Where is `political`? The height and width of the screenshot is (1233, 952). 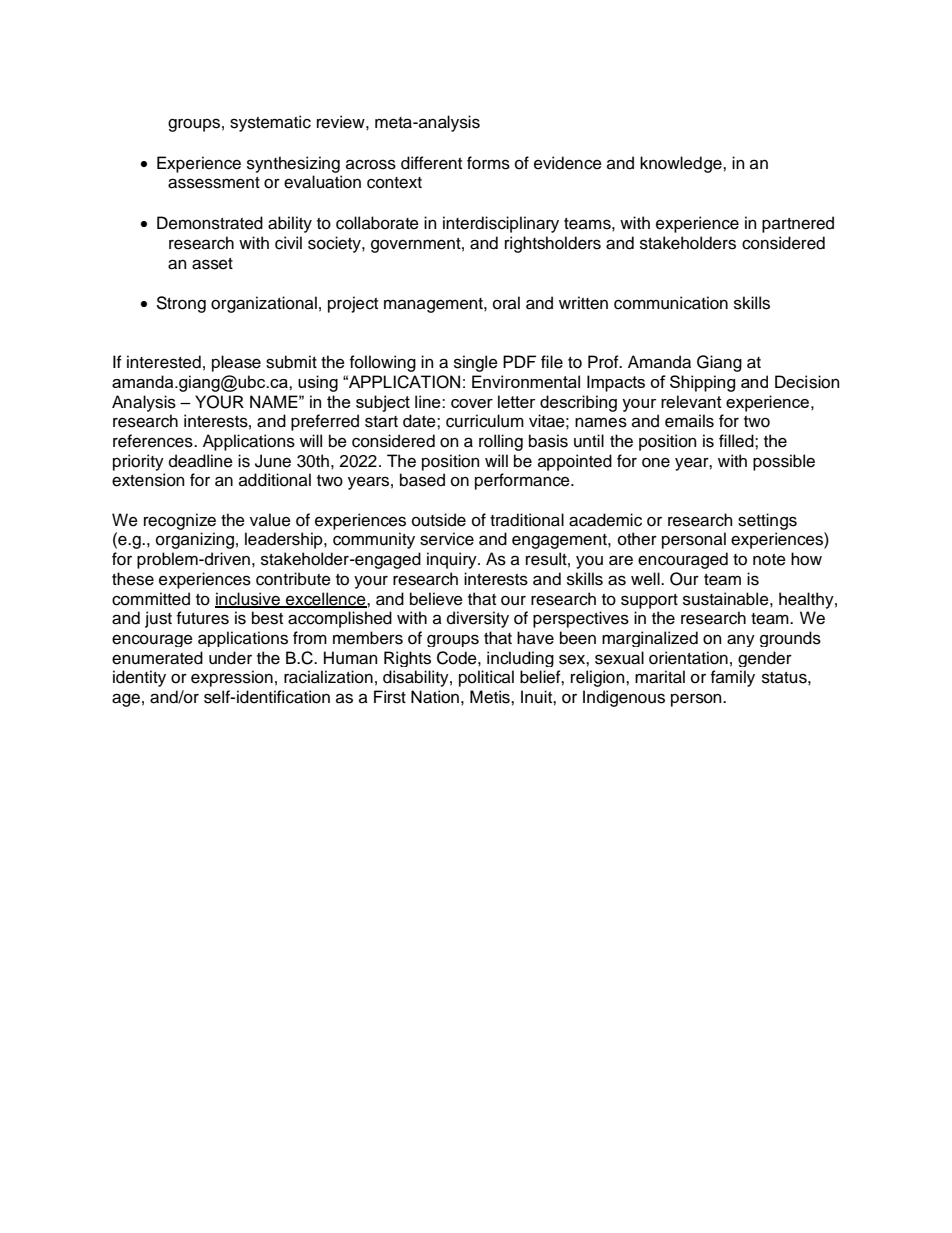 political is located at coordinates (486, 678).
